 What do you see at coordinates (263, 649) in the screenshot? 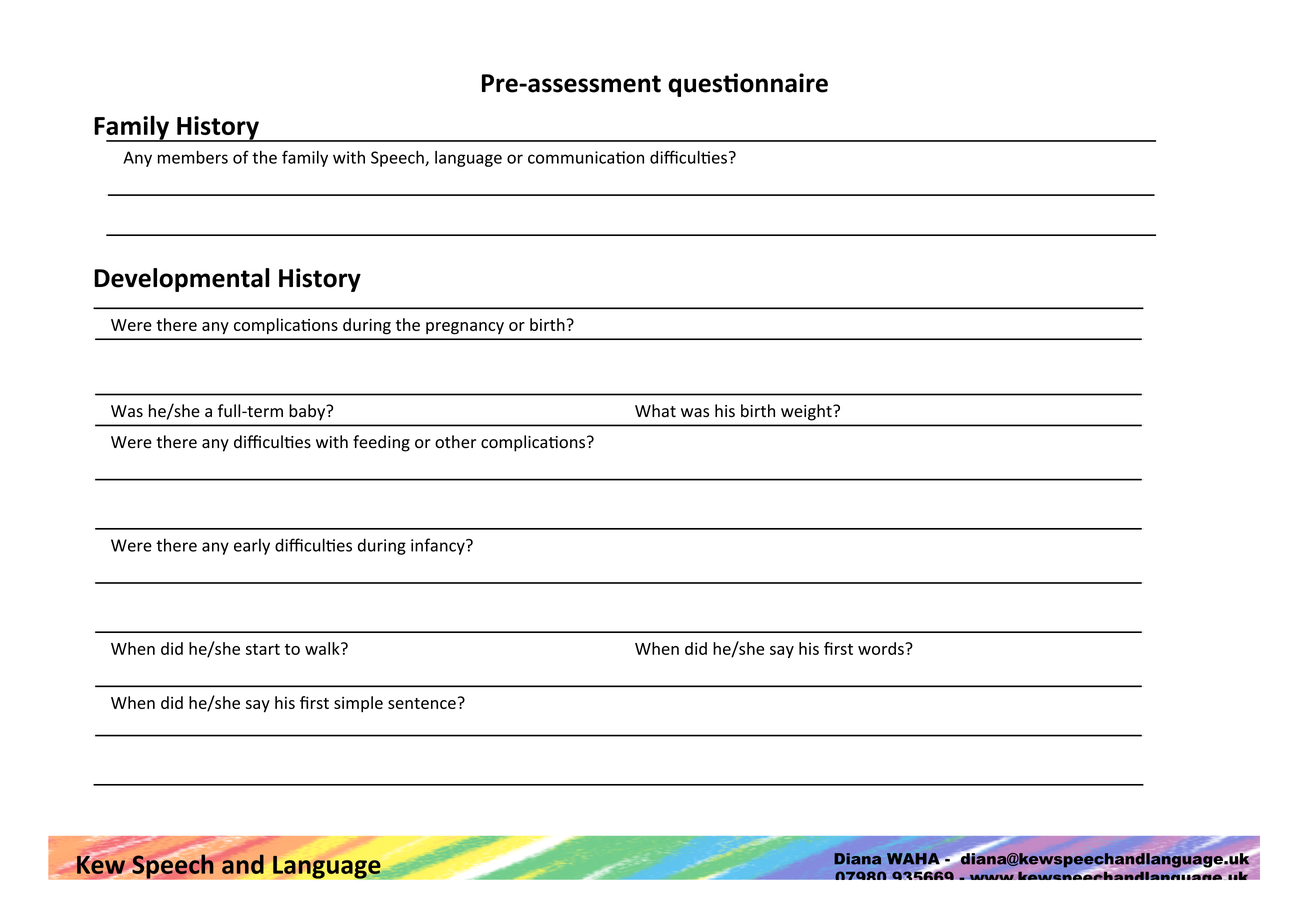
I see `start` at bounding box center [263, 649].
